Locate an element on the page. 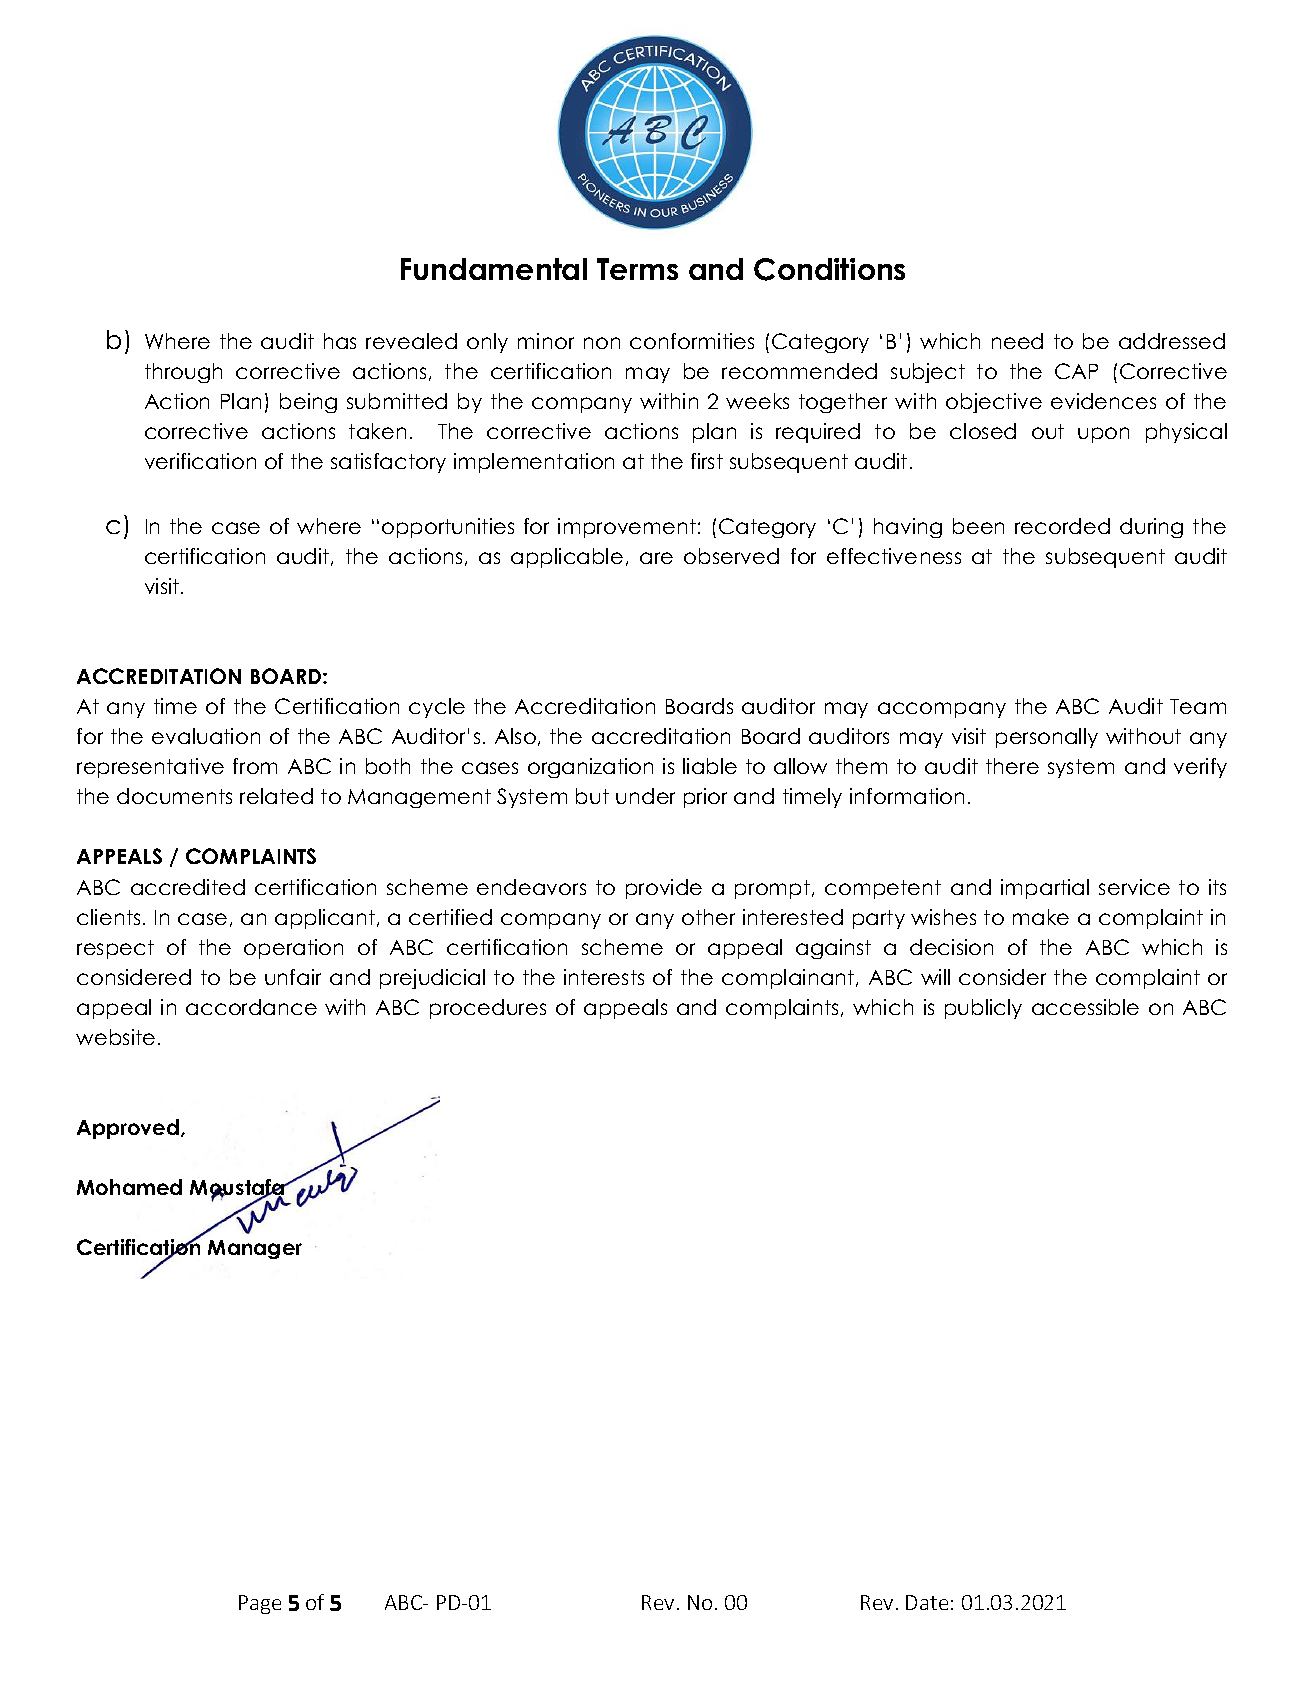  accessible is located at coordinates (1085, 1007).
